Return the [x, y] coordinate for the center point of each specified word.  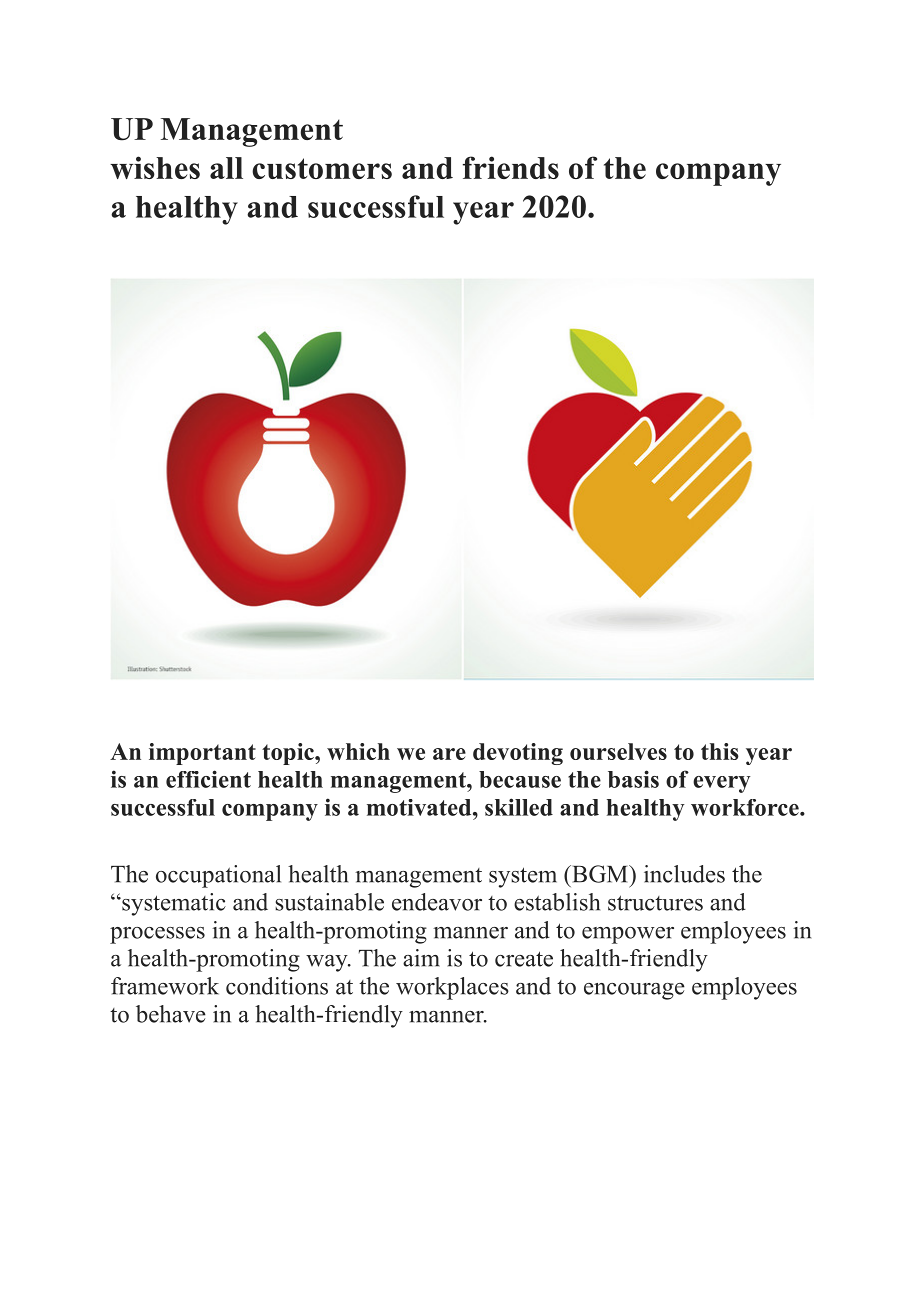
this [720, 751]
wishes [155, 167]
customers [322, 168]
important [202, 754]
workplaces [452, 988]
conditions [277, 986]
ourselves [618, 751]
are [449, 754]
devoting [518, 754]
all [226, 168]
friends [511, 167]
